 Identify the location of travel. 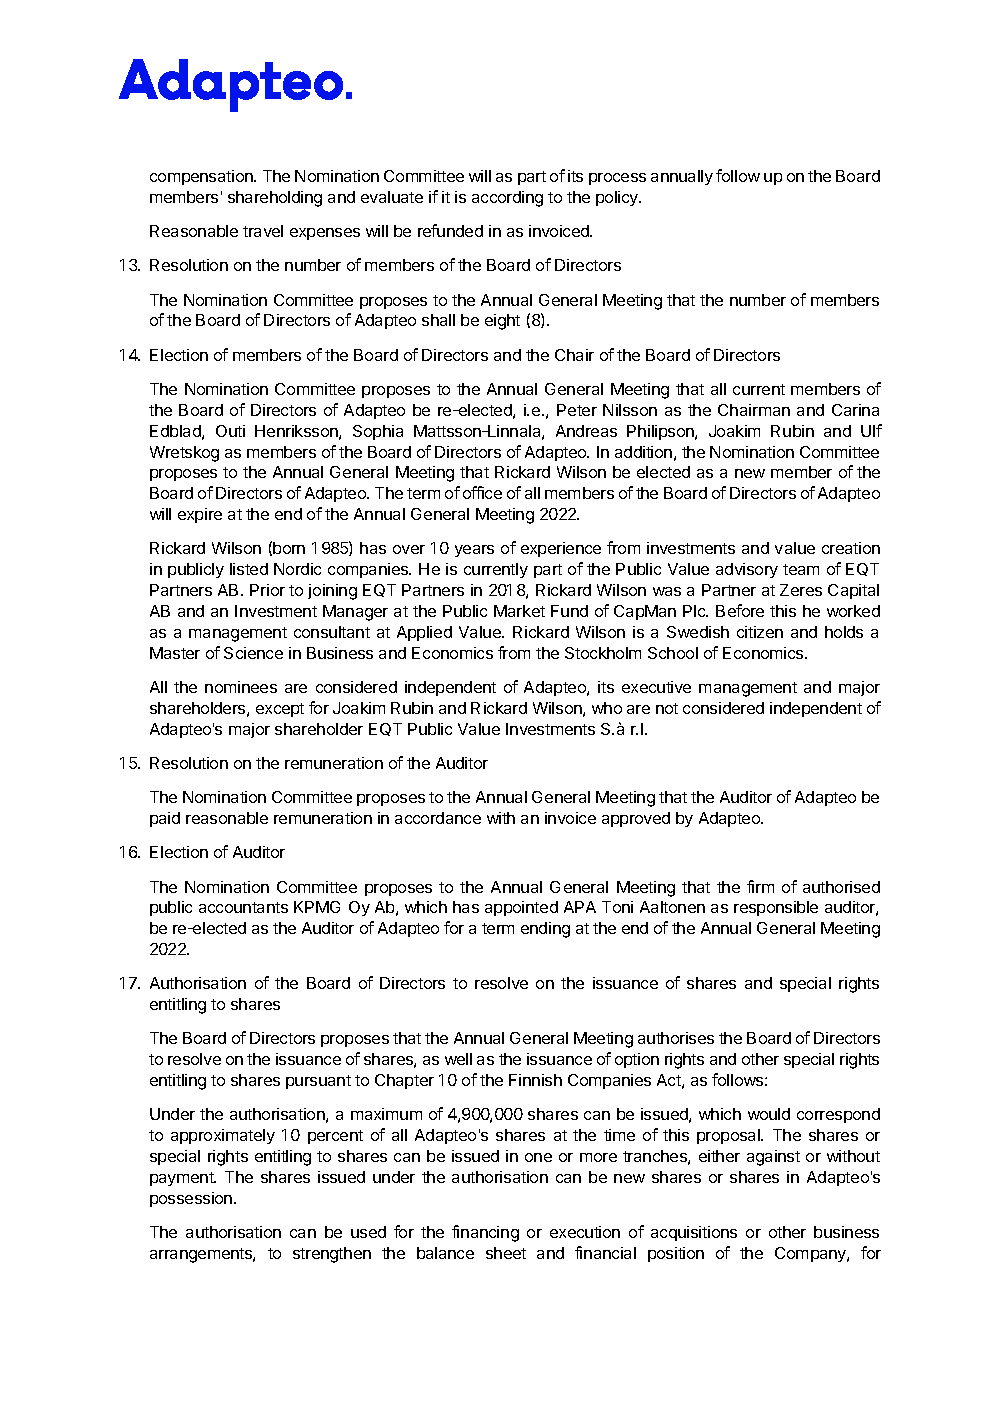
(263, 231).
